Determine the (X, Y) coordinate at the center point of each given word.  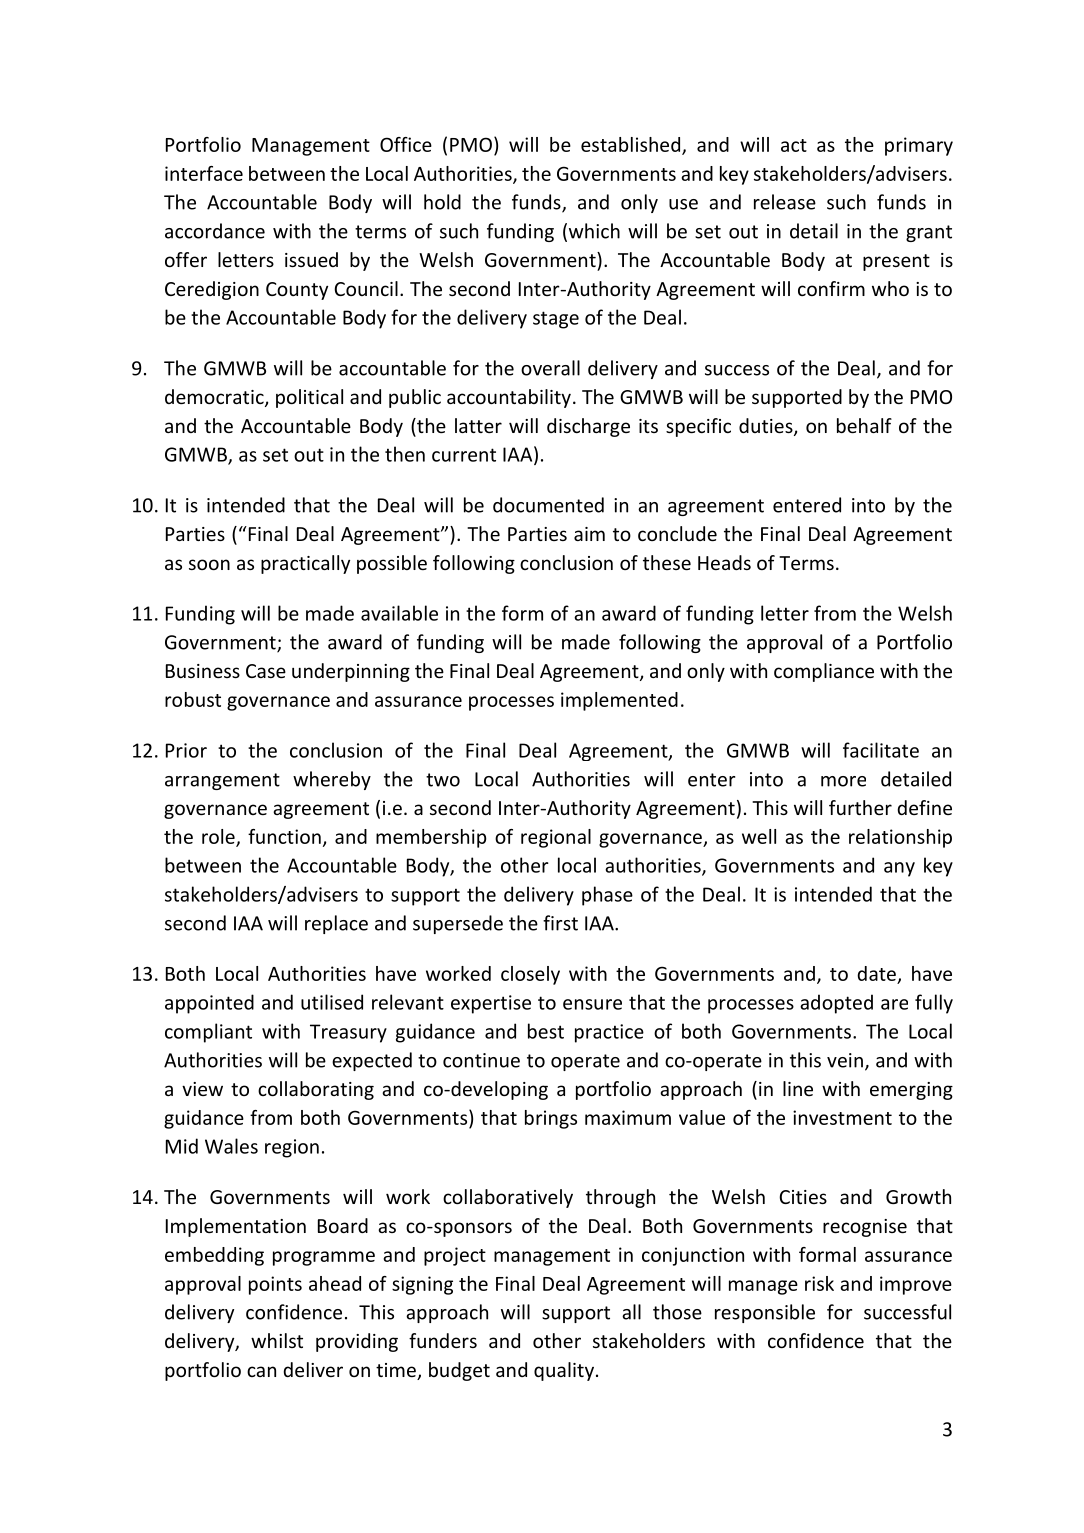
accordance (215, 231)
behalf (864, 425)
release (785, 202)
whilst (277, 1340)
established (630, 144)
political (309, 398)
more (843, 781)
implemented (619, 701)
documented (548, 505)
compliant (208, 1033)
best (546, 1031)
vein (845, 1060)
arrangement (222, 781)
